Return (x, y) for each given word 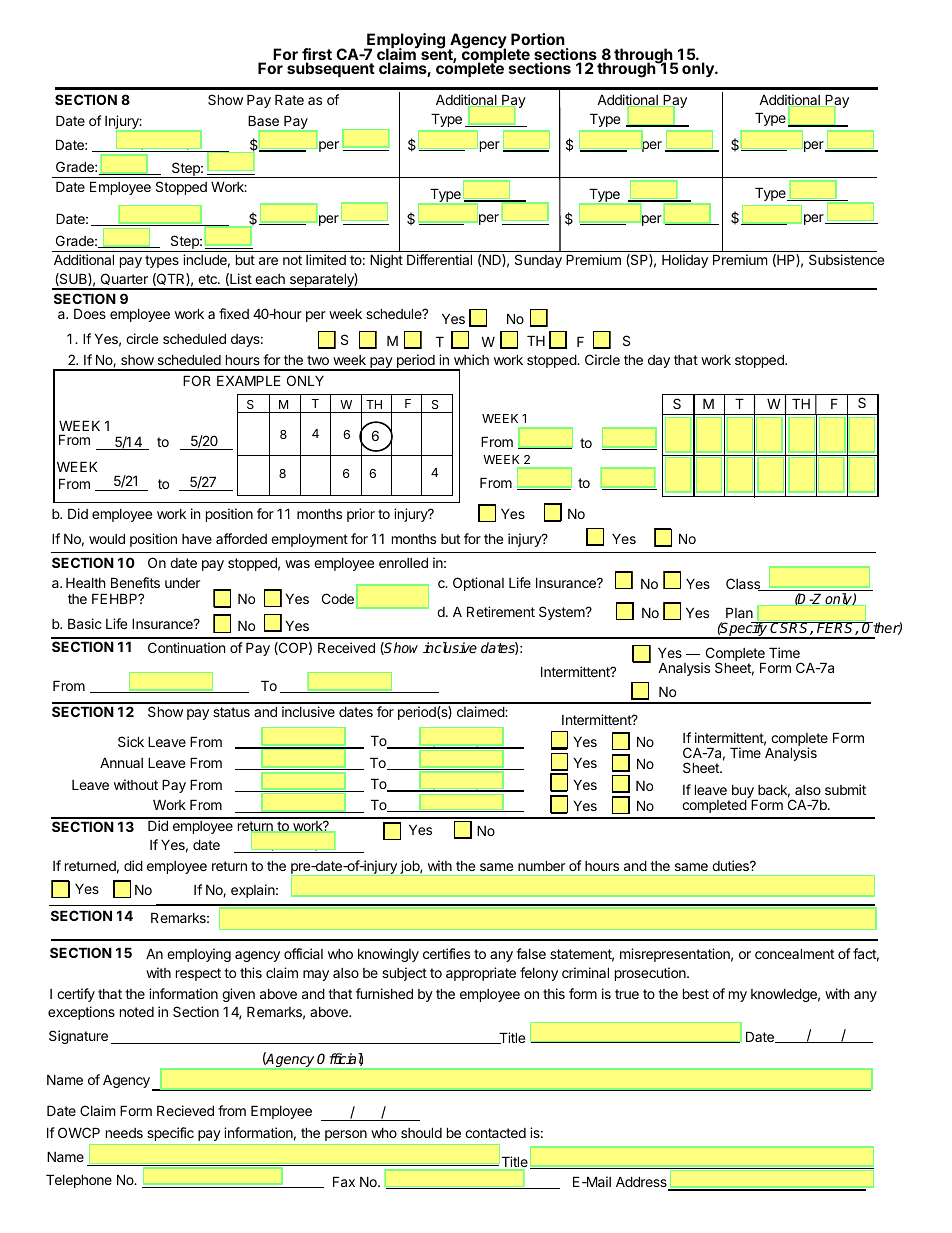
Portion (538, 39)
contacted (495, 1133)
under (182, 582)
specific (170, 1134)
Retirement (501, 611)
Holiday (685, 261)
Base (263, 120)
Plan (739, 612)
